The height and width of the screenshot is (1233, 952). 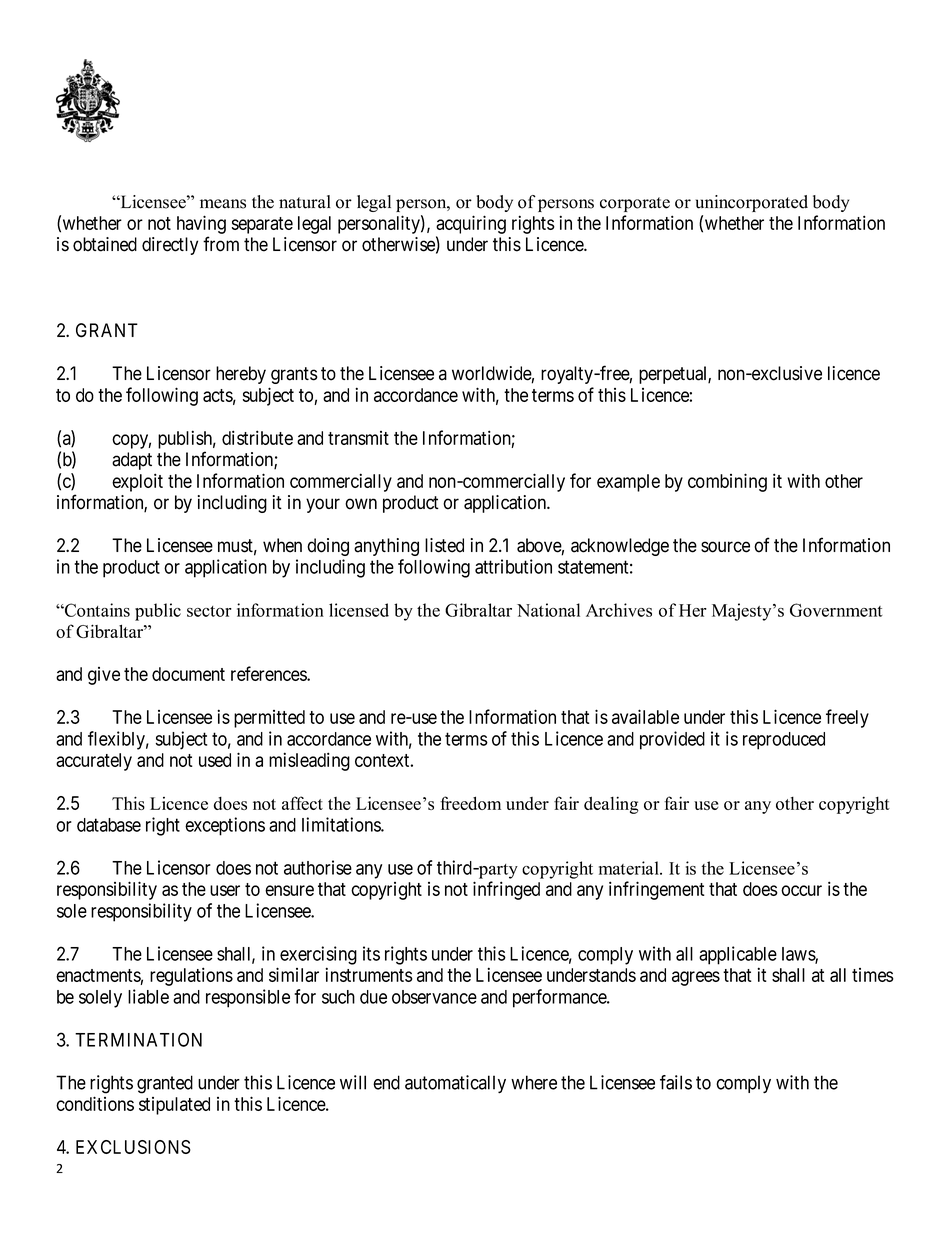 I want to click on infringed, so click(x=506, y=890).
